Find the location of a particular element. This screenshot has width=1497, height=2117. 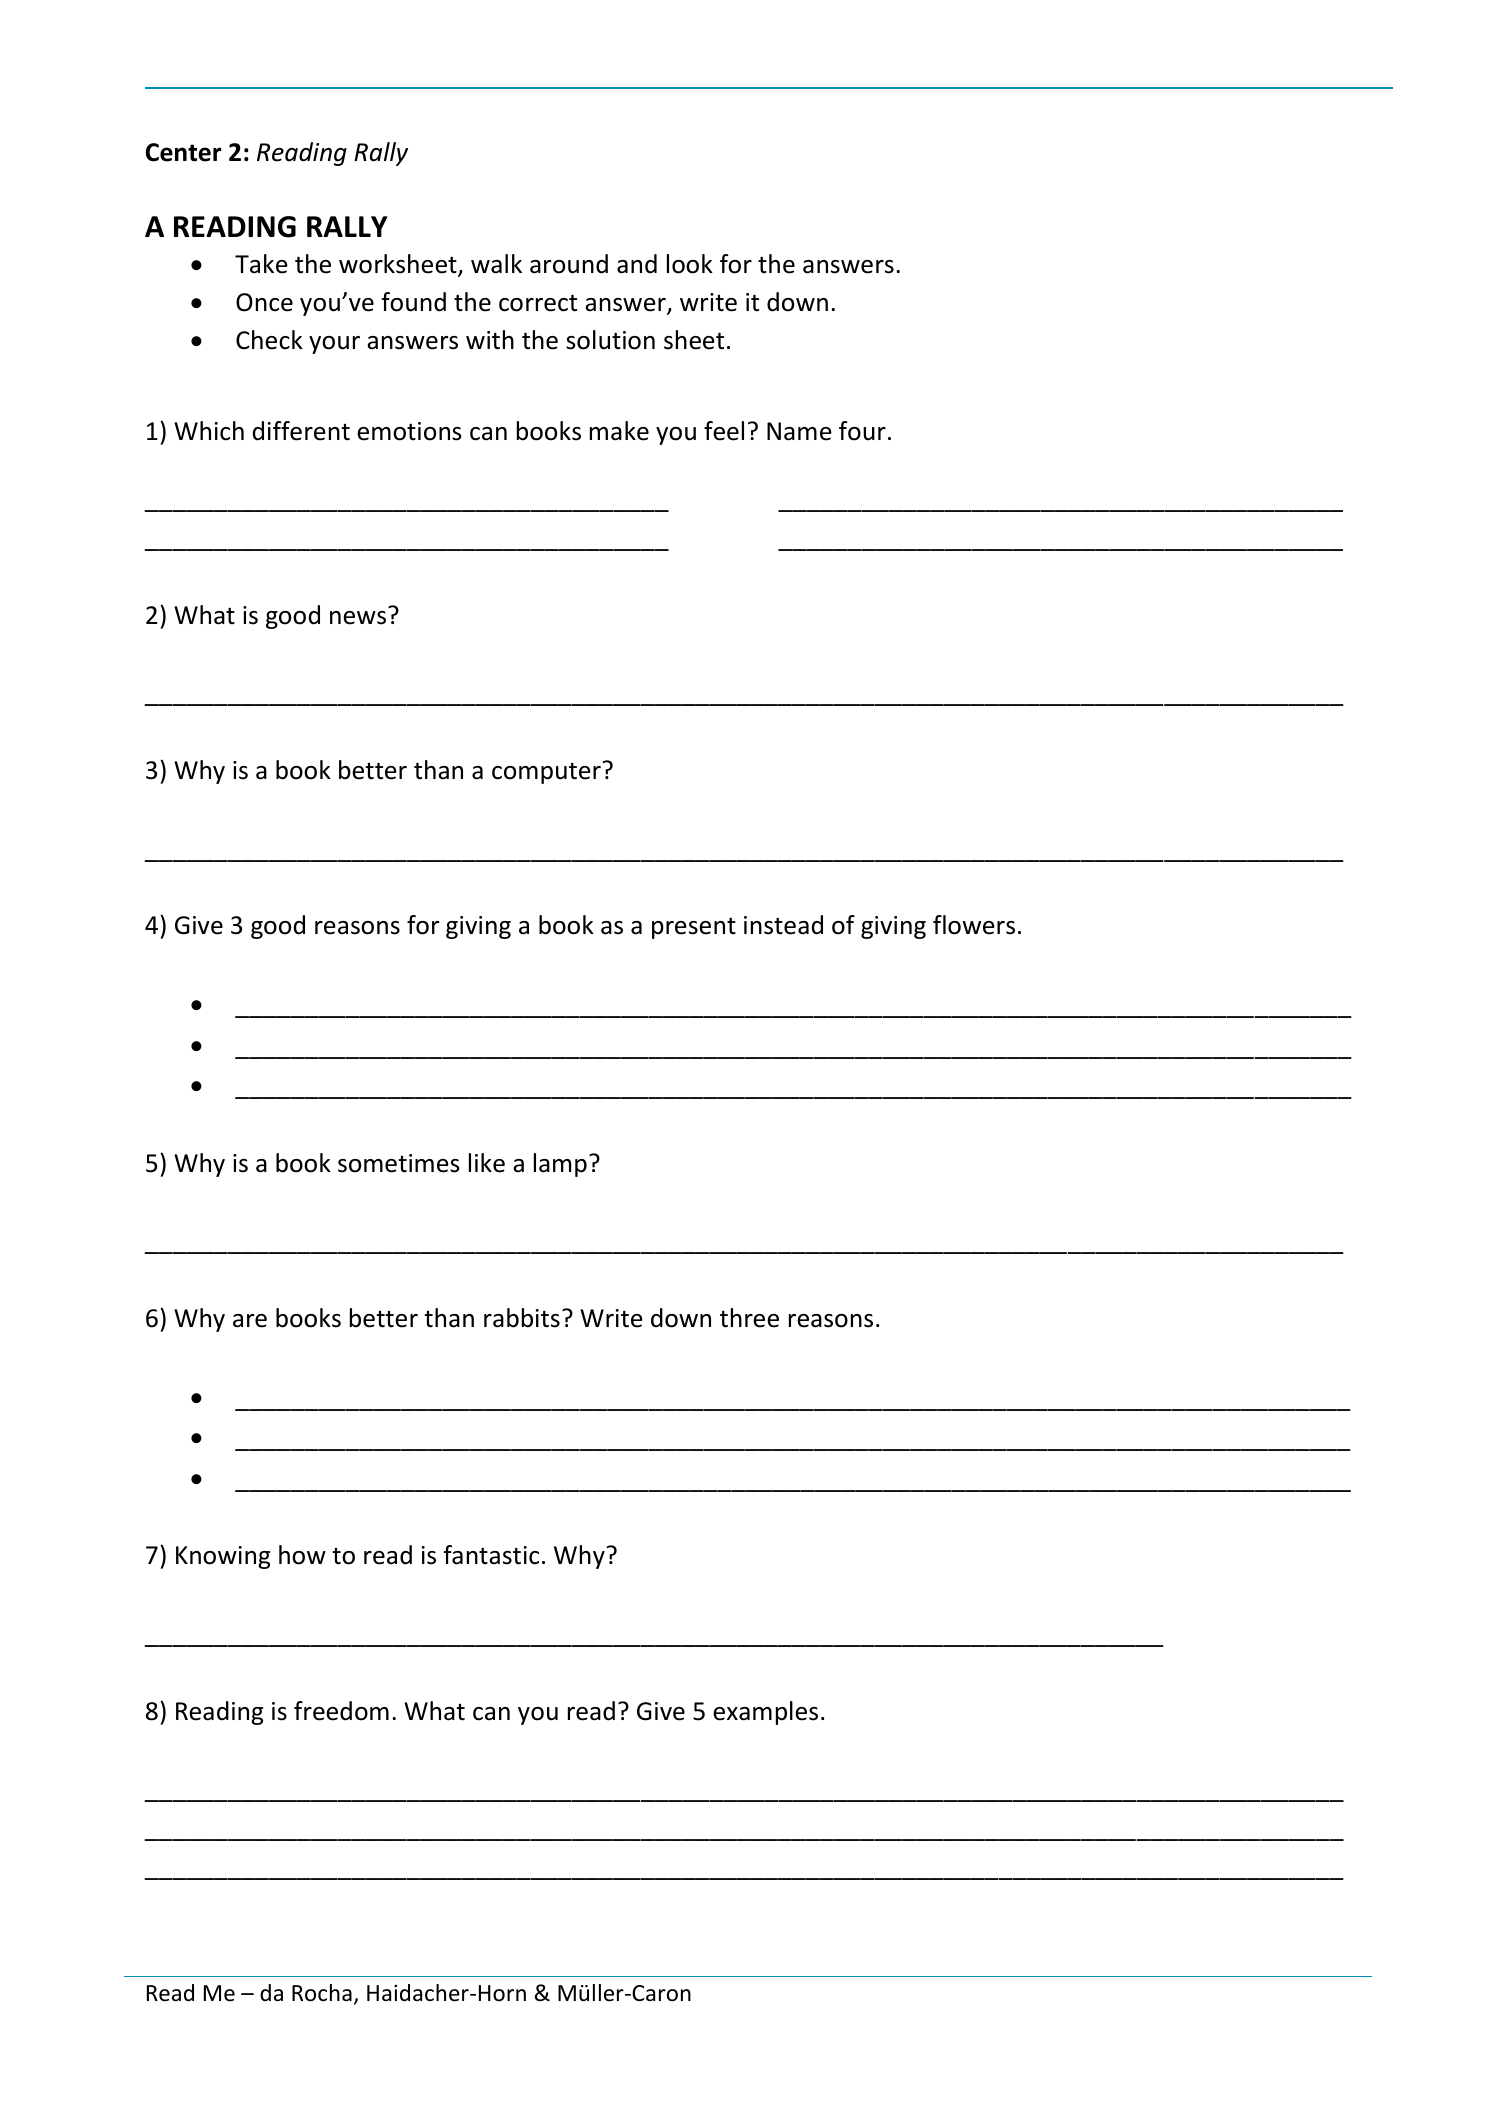

flowers is located at coordinates (974, 925).
